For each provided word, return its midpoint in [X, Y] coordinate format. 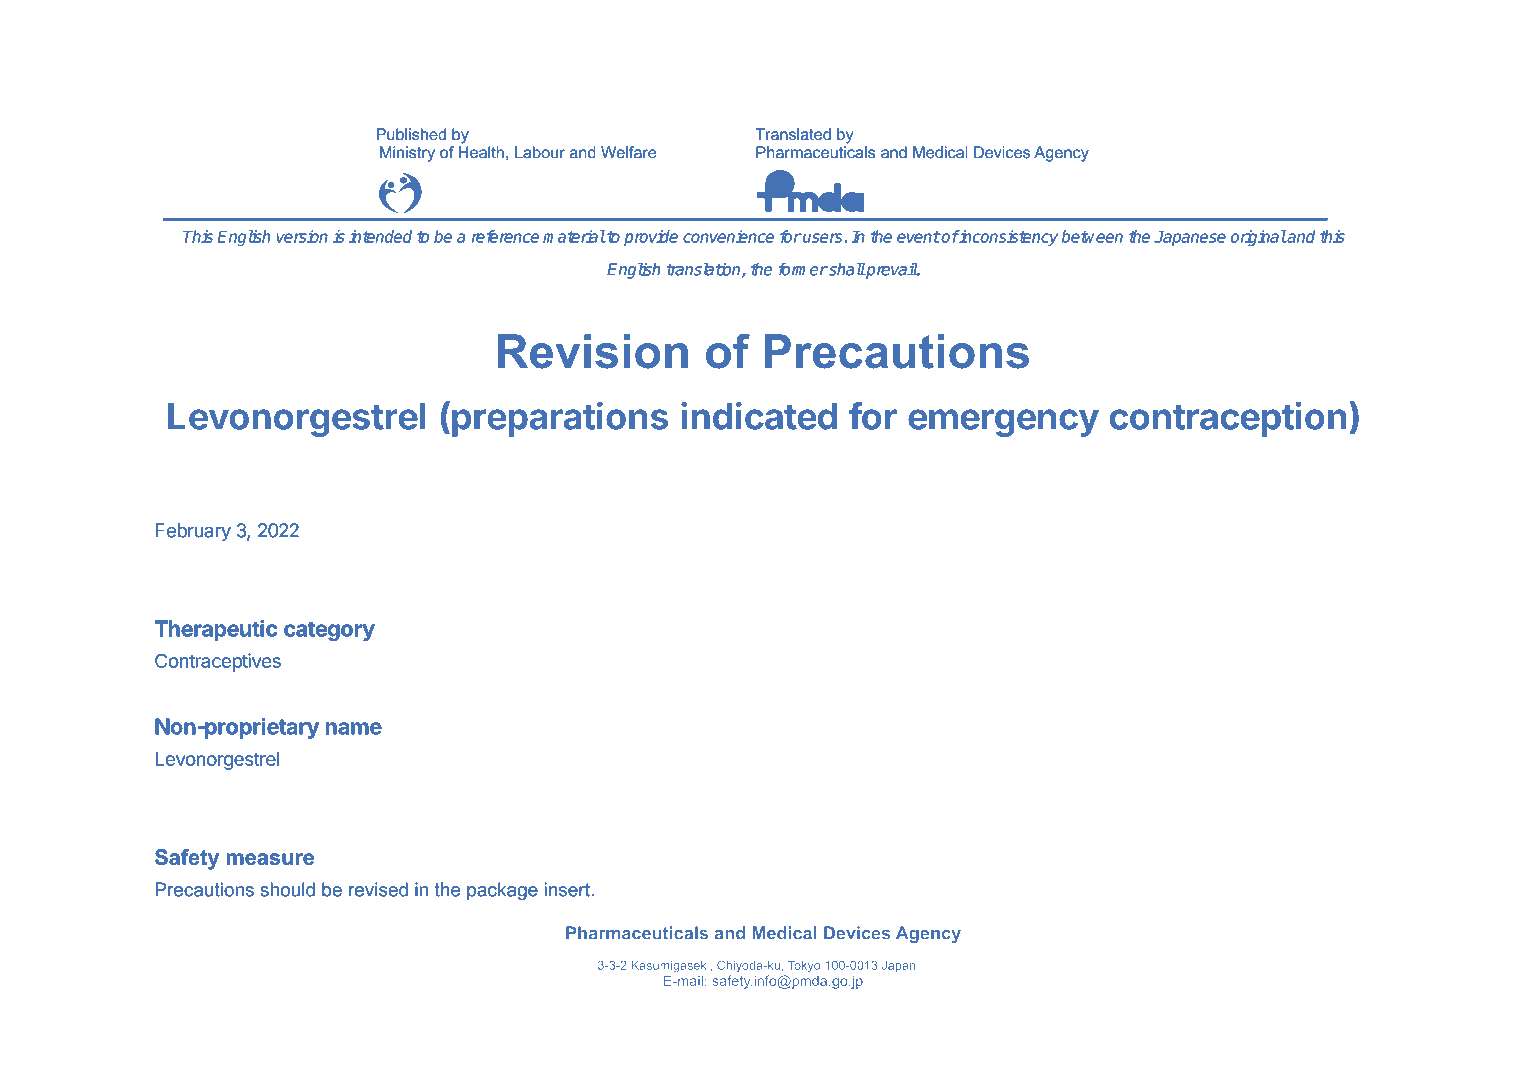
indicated [759, 416]
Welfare [629, 152]
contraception [1228, 419]
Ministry [407, 154]
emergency [1003, 423]
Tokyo [804, 966]
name [354, 728]
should [287, 889]
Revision [593, 351]
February [193, 532]
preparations [560, 419]
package [502, 891]
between [1092, 236]
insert [568, 889]
